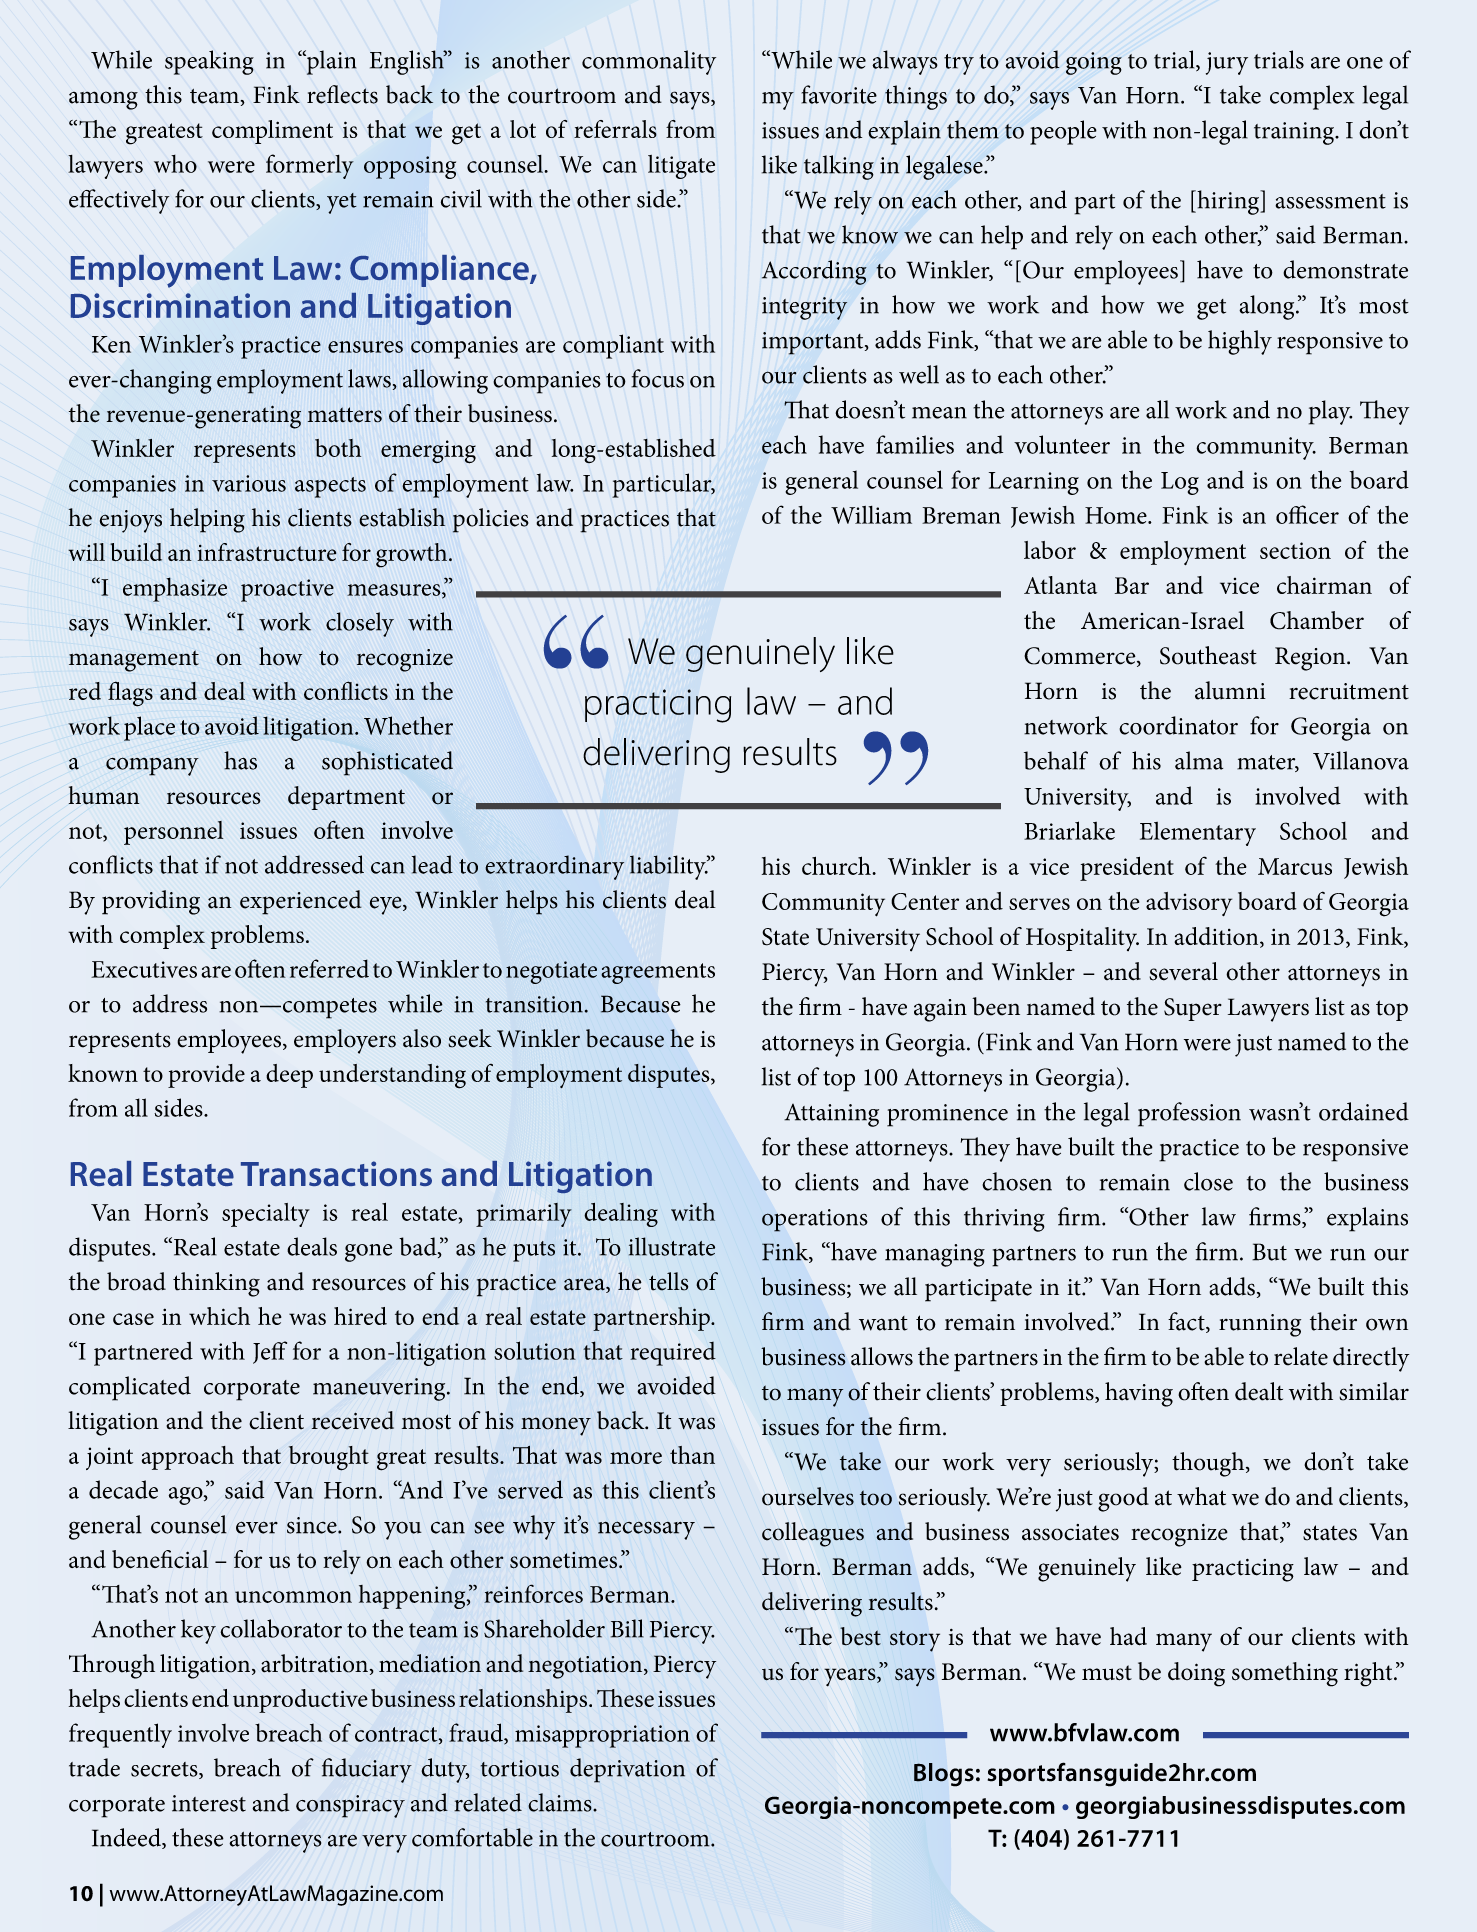 This page has height=1932, width=1477. Describe the element at coordinates (673, 1354) in the page. I see `required` at that location.
